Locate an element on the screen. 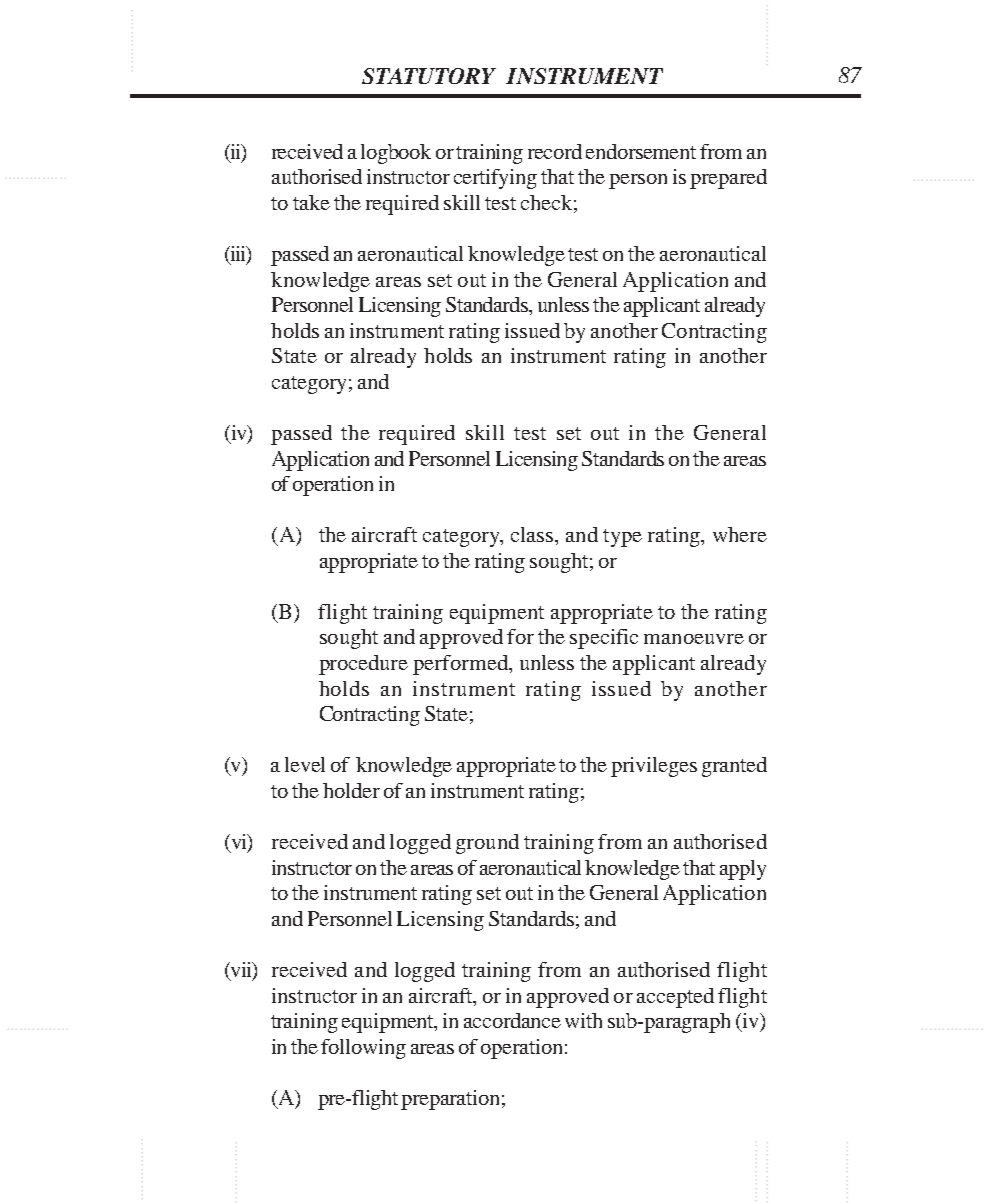 This screenshot has height=1204, width=991. endorsement is located at coordinates (641, 151).
